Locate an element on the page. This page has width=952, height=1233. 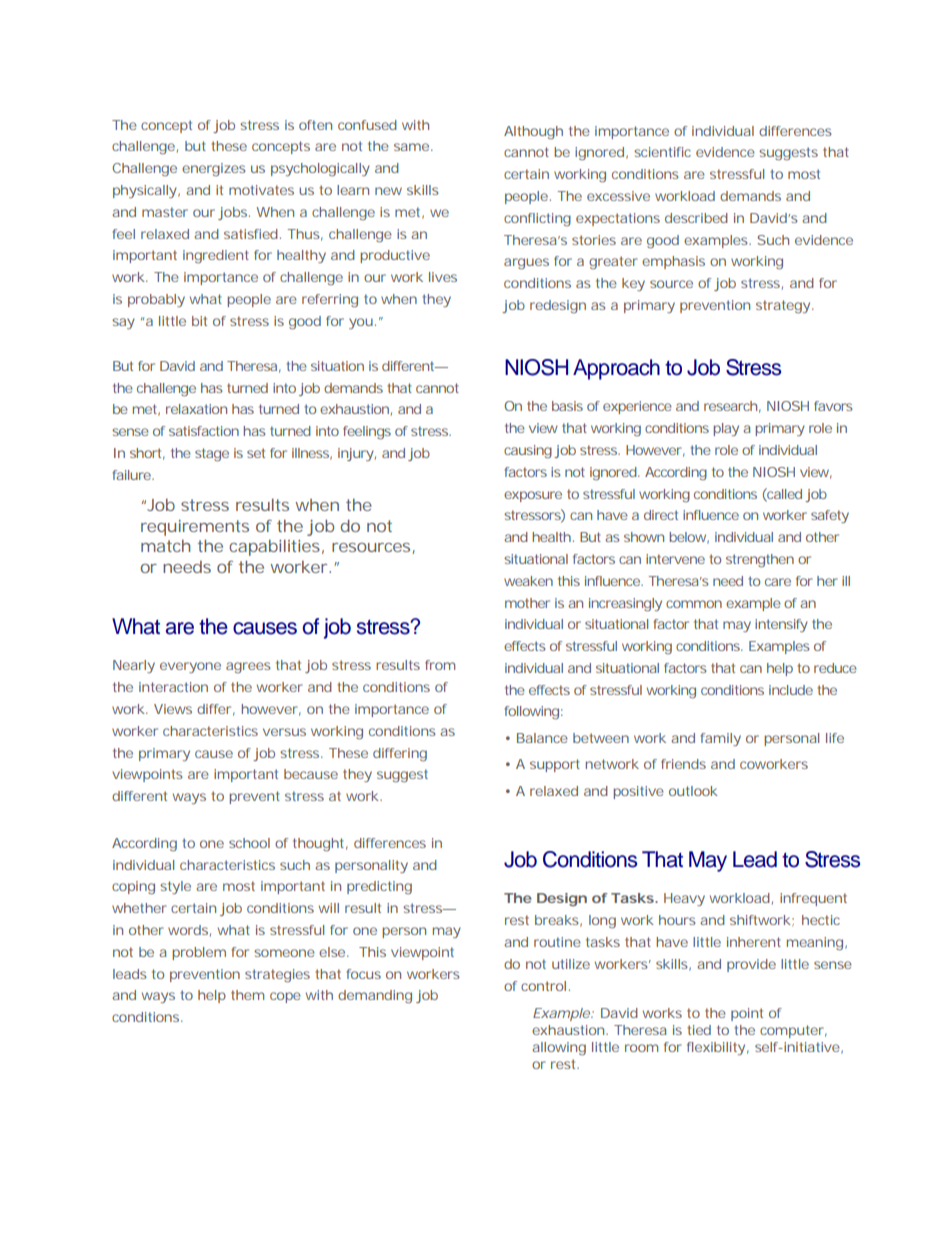
them is located at coordinates (247, 995).
